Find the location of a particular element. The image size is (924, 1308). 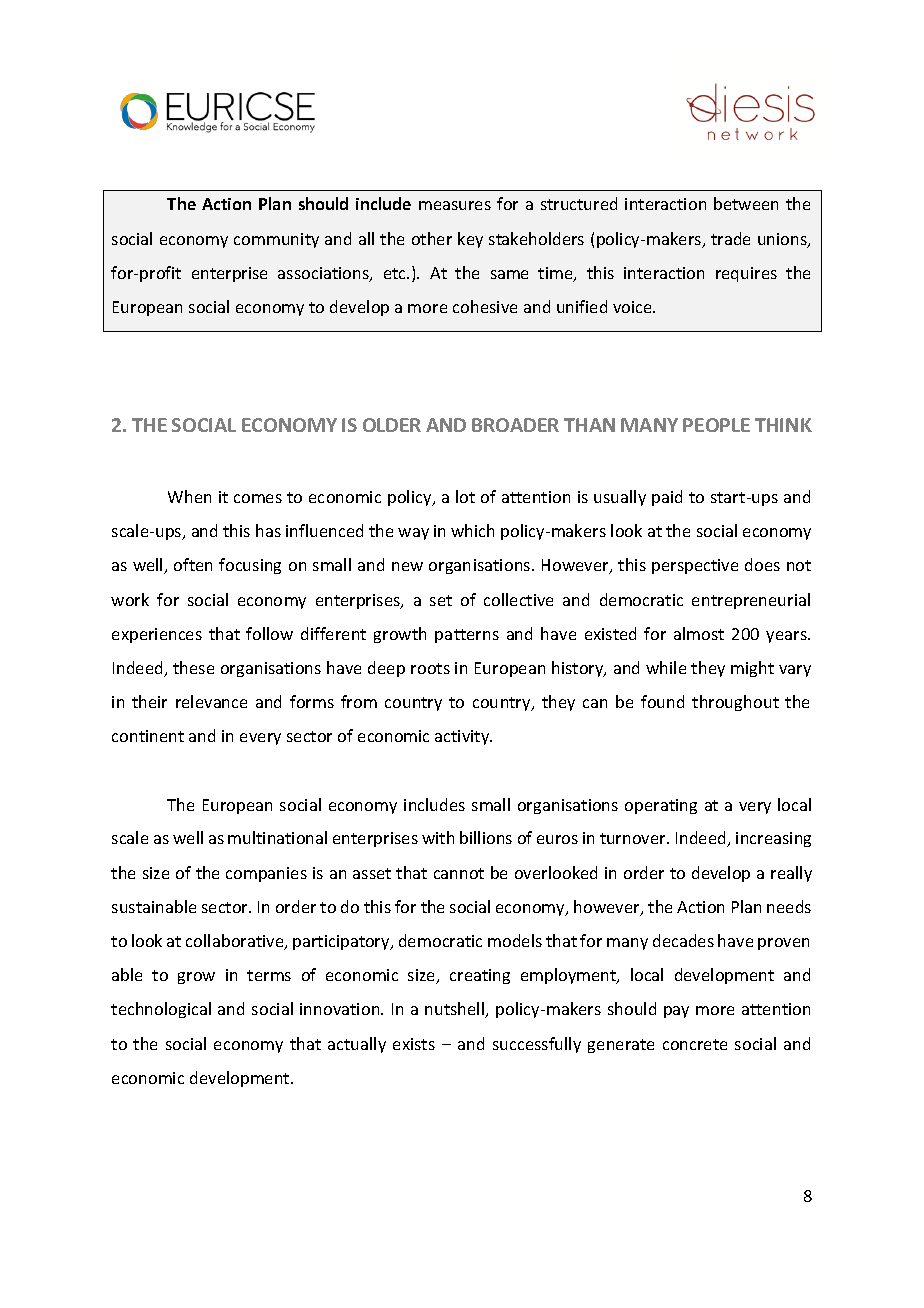

almost is located at coordinates (699, 633).
